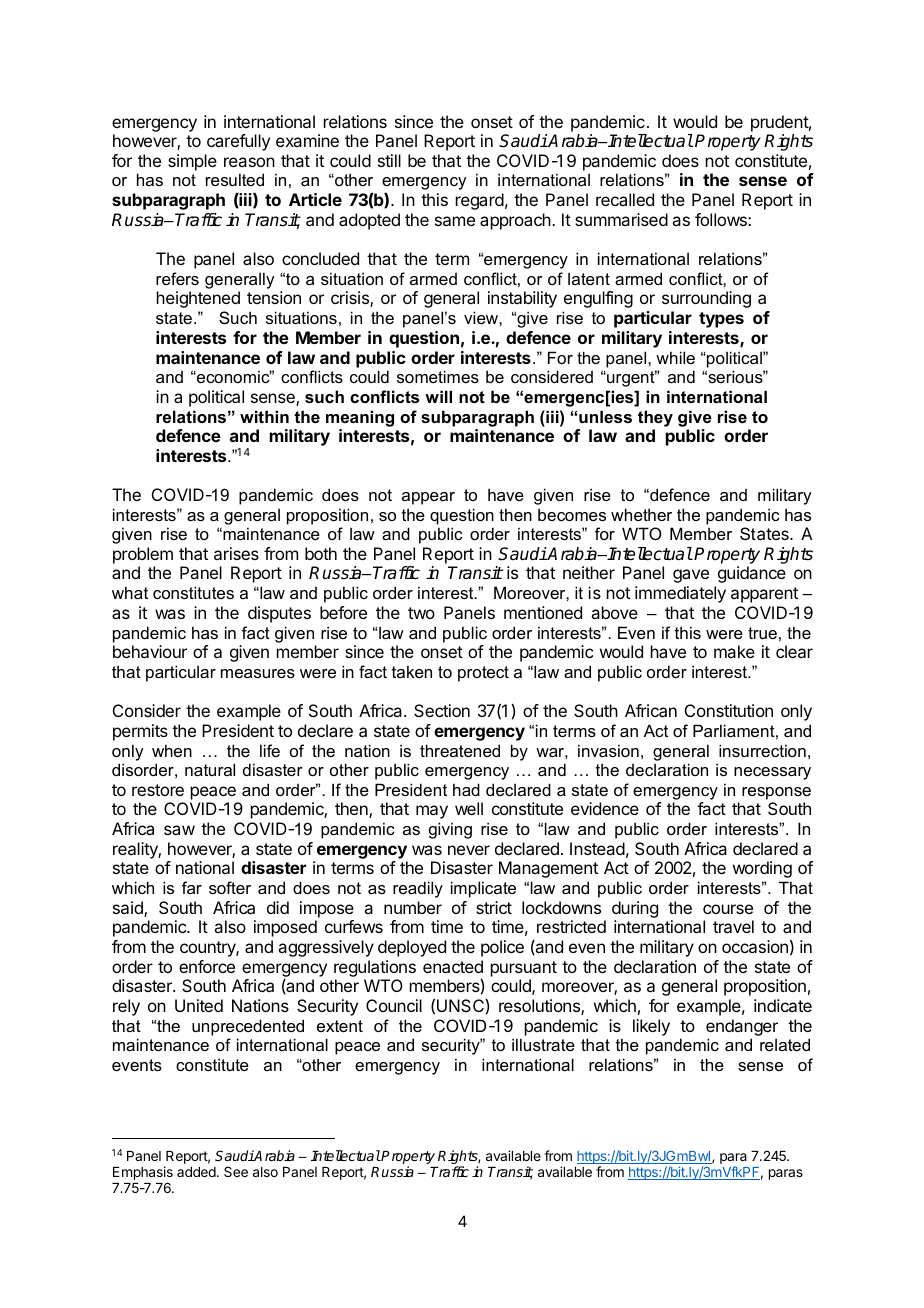 The width and height of the screenshot is (924, 1308). Describe the element at coordinates (179, 830) in the screenshot. I see `saw` at that location.
